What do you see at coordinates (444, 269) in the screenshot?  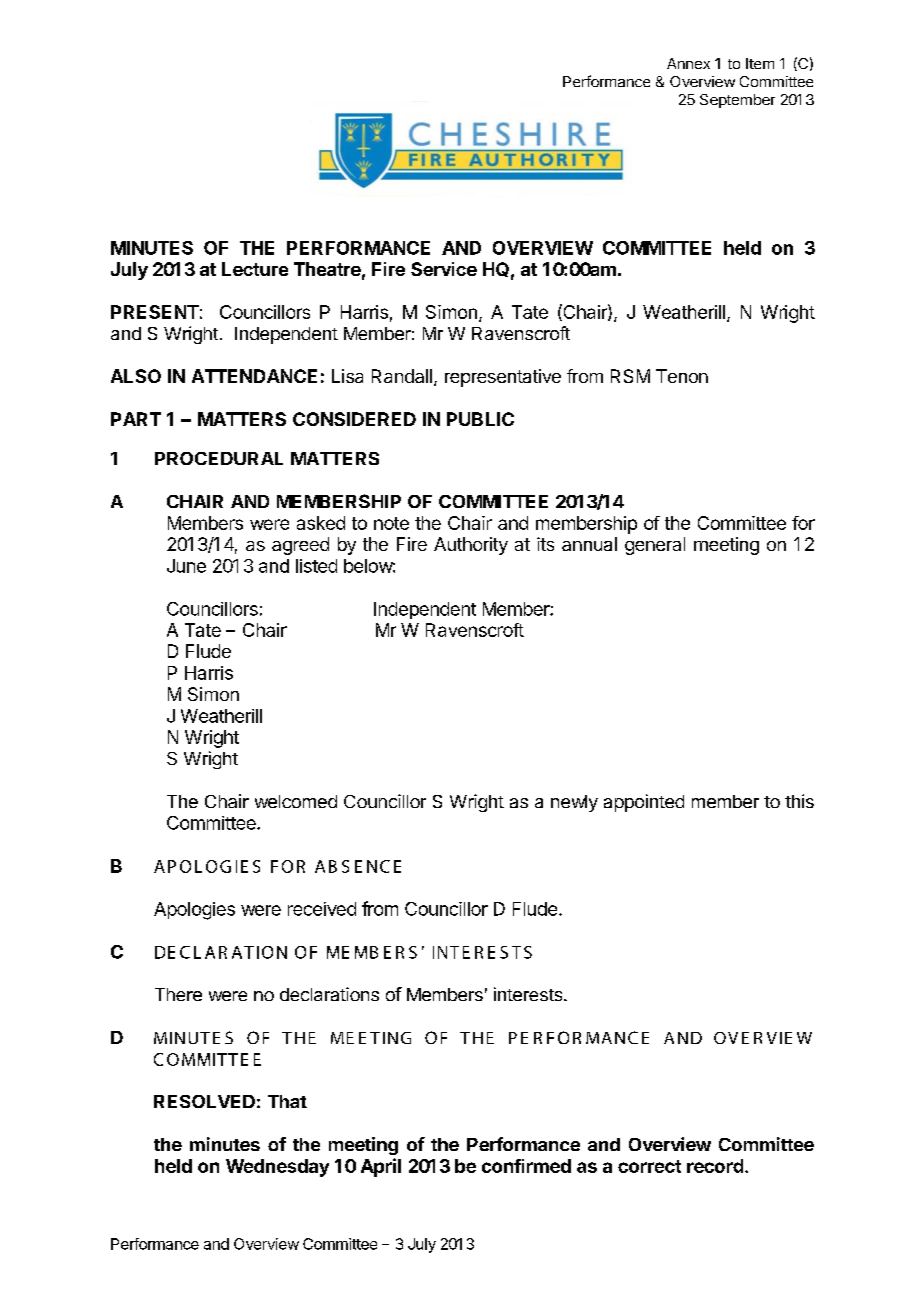 I see `Service` at bounding box center [444, 269].
